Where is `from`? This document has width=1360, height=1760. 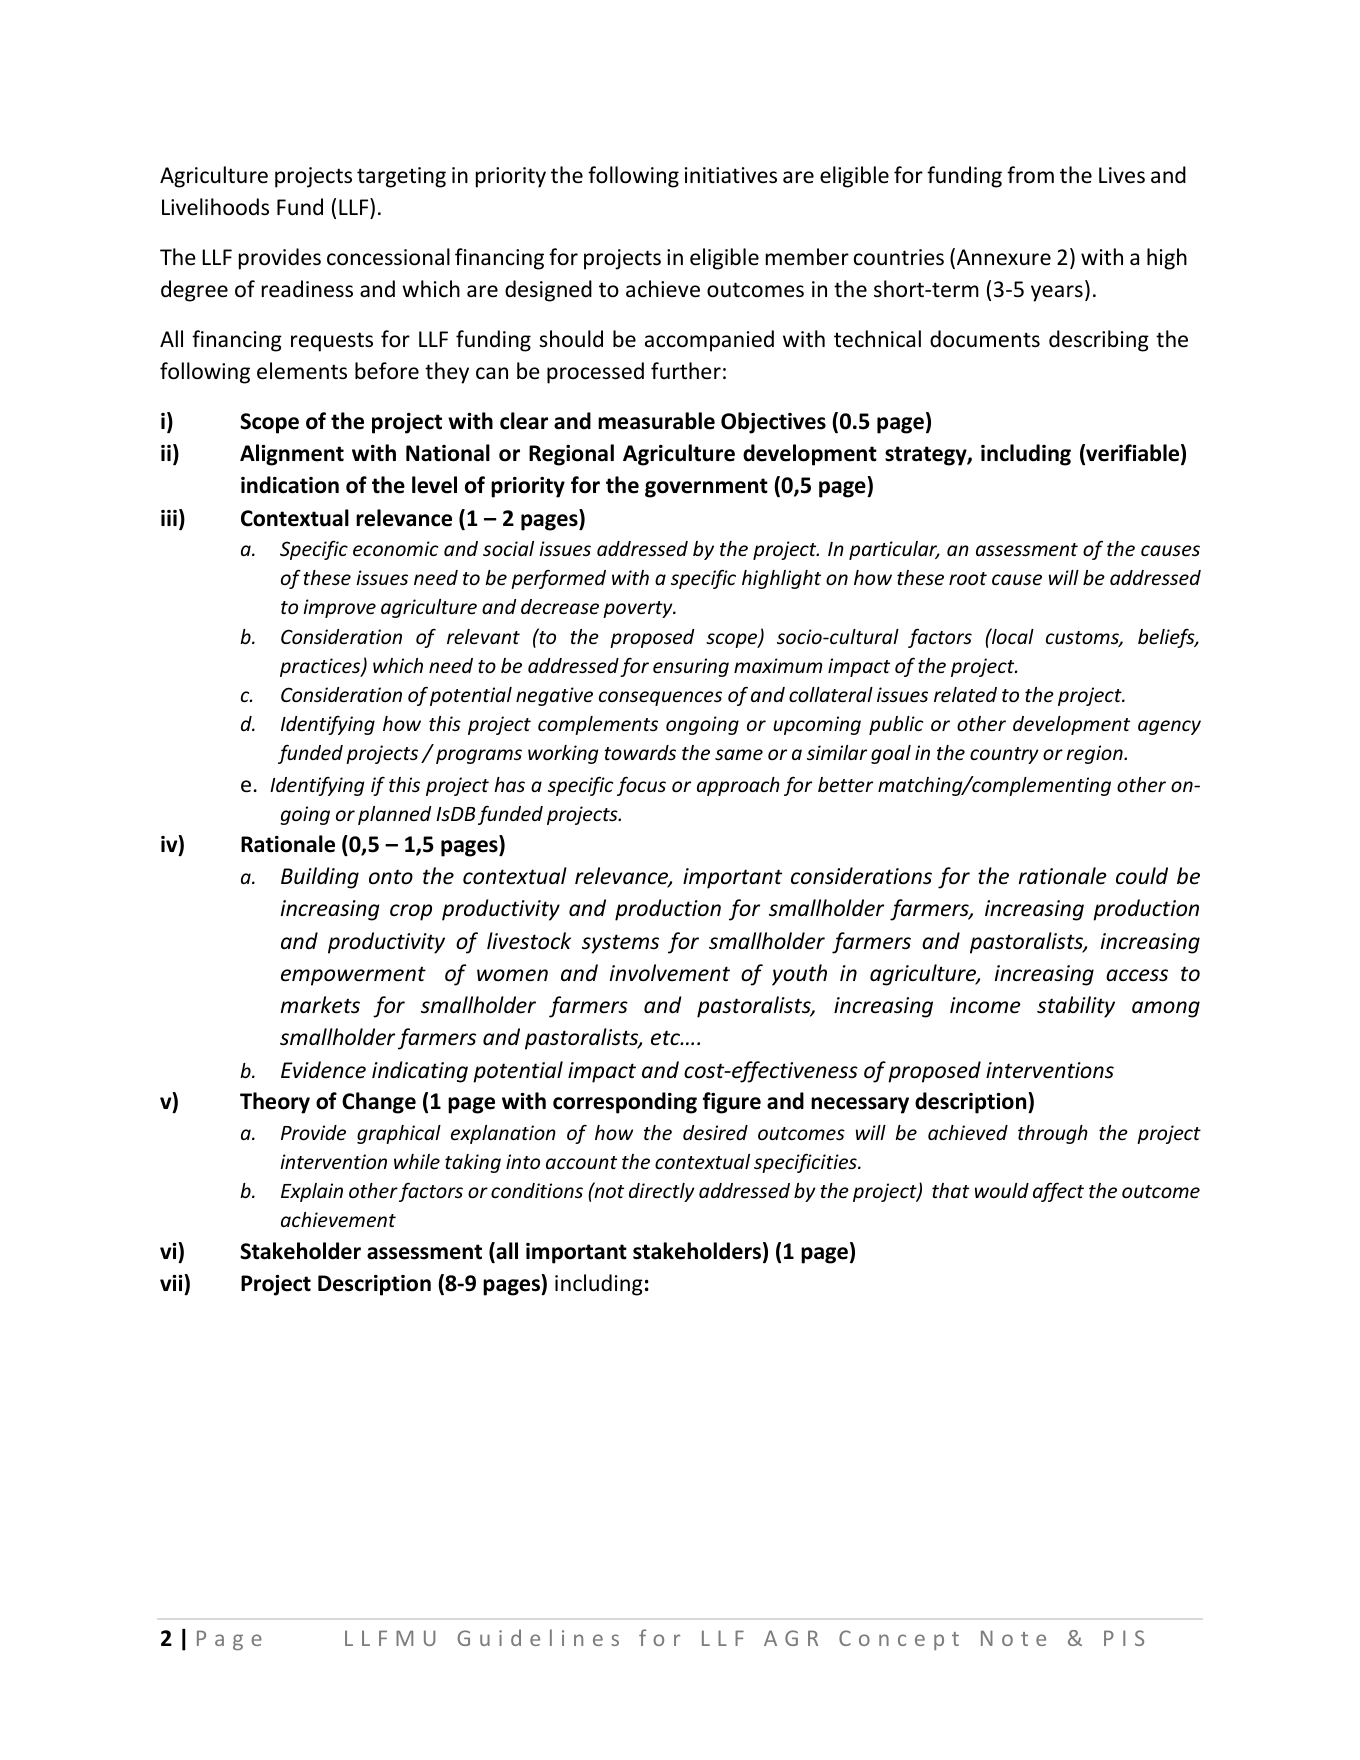
from is located at coordinates (1030, 175).
